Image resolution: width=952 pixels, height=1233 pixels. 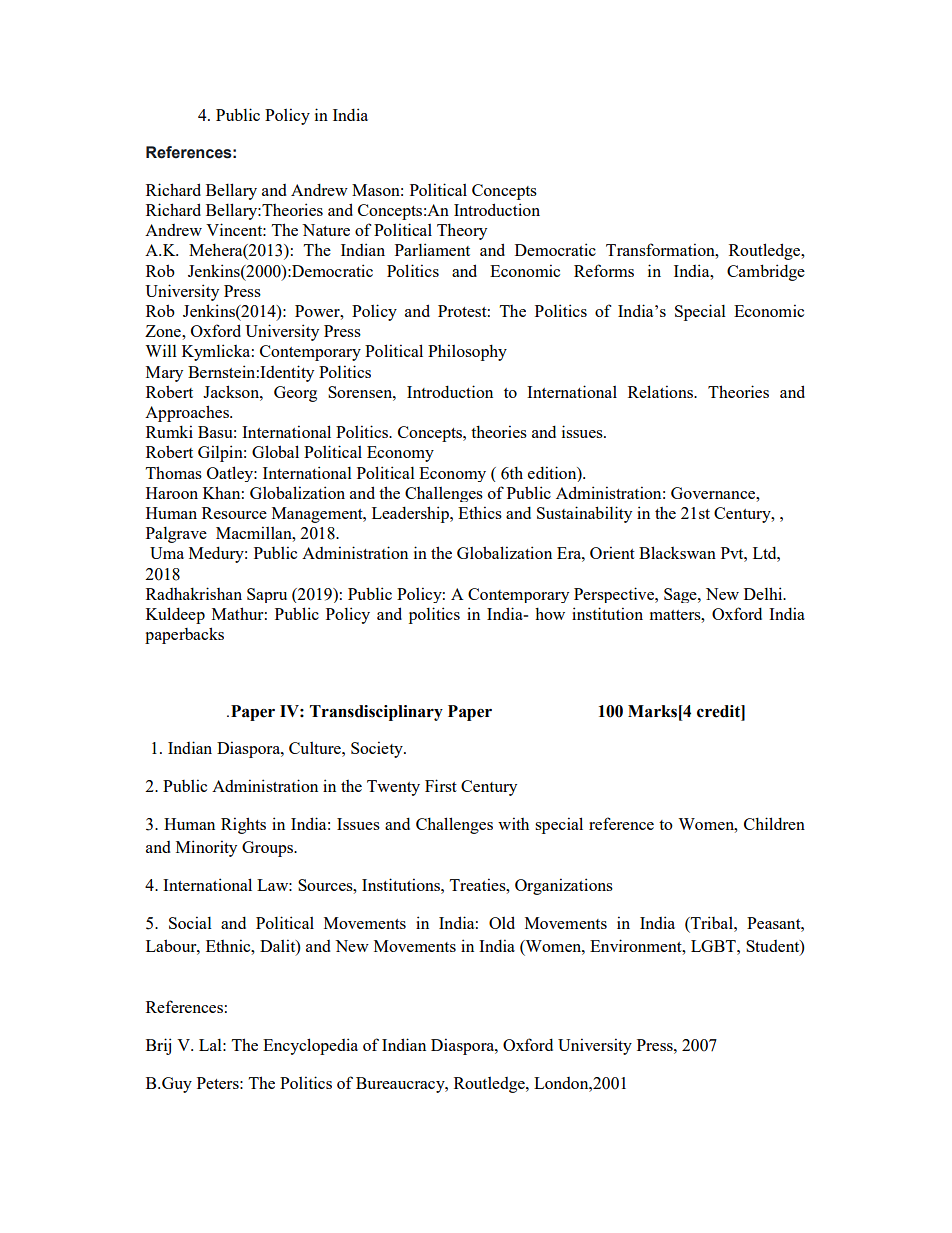 I want to click on Resource, so click(x=234, y=513).
